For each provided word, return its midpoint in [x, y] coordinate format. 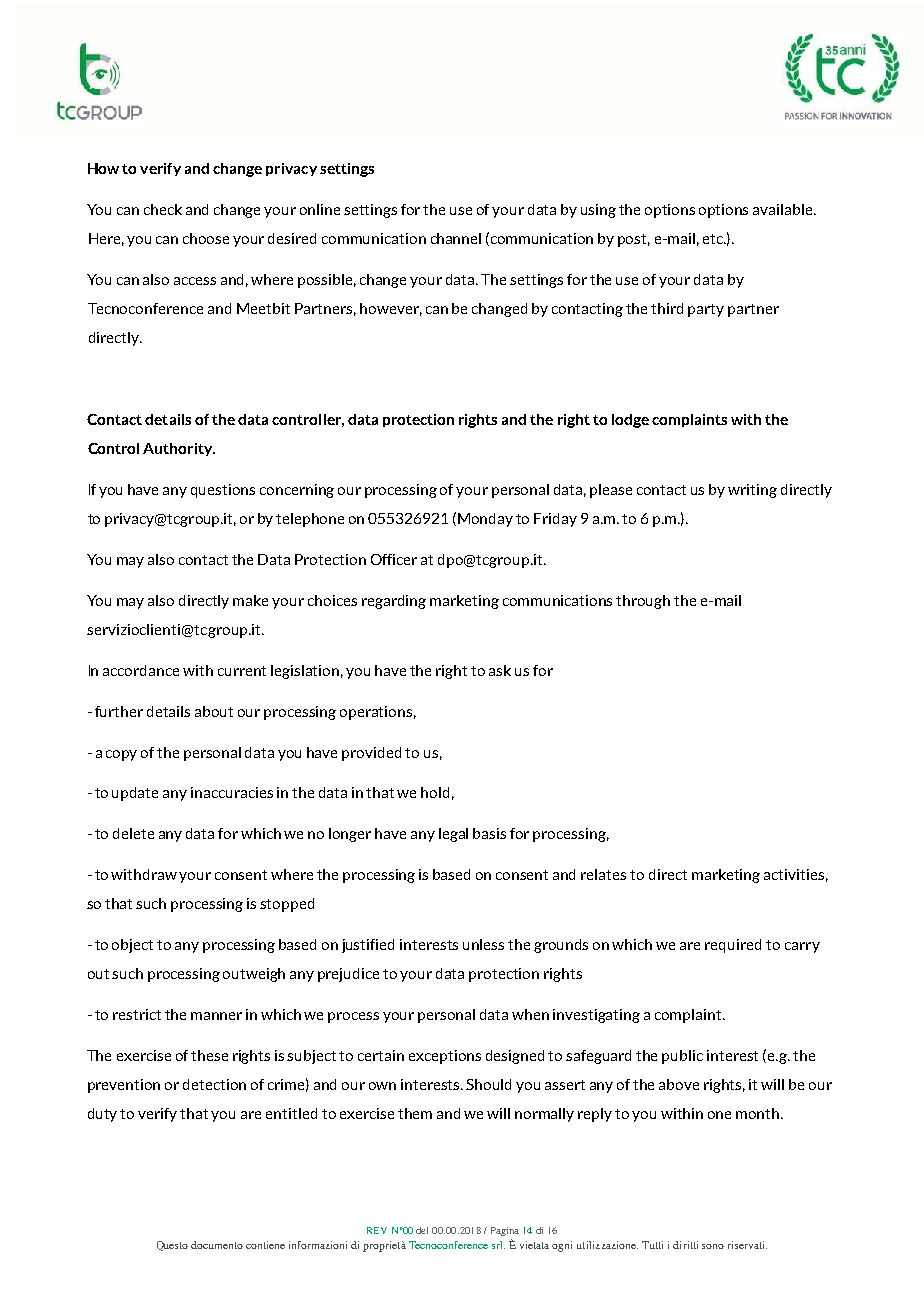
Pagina [505, 1231]
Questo [172, 1246]
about [214, 711]
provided [371, 754]
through [643, 602]
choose [206, 238]
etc [714, 239]
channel [456, 238]
